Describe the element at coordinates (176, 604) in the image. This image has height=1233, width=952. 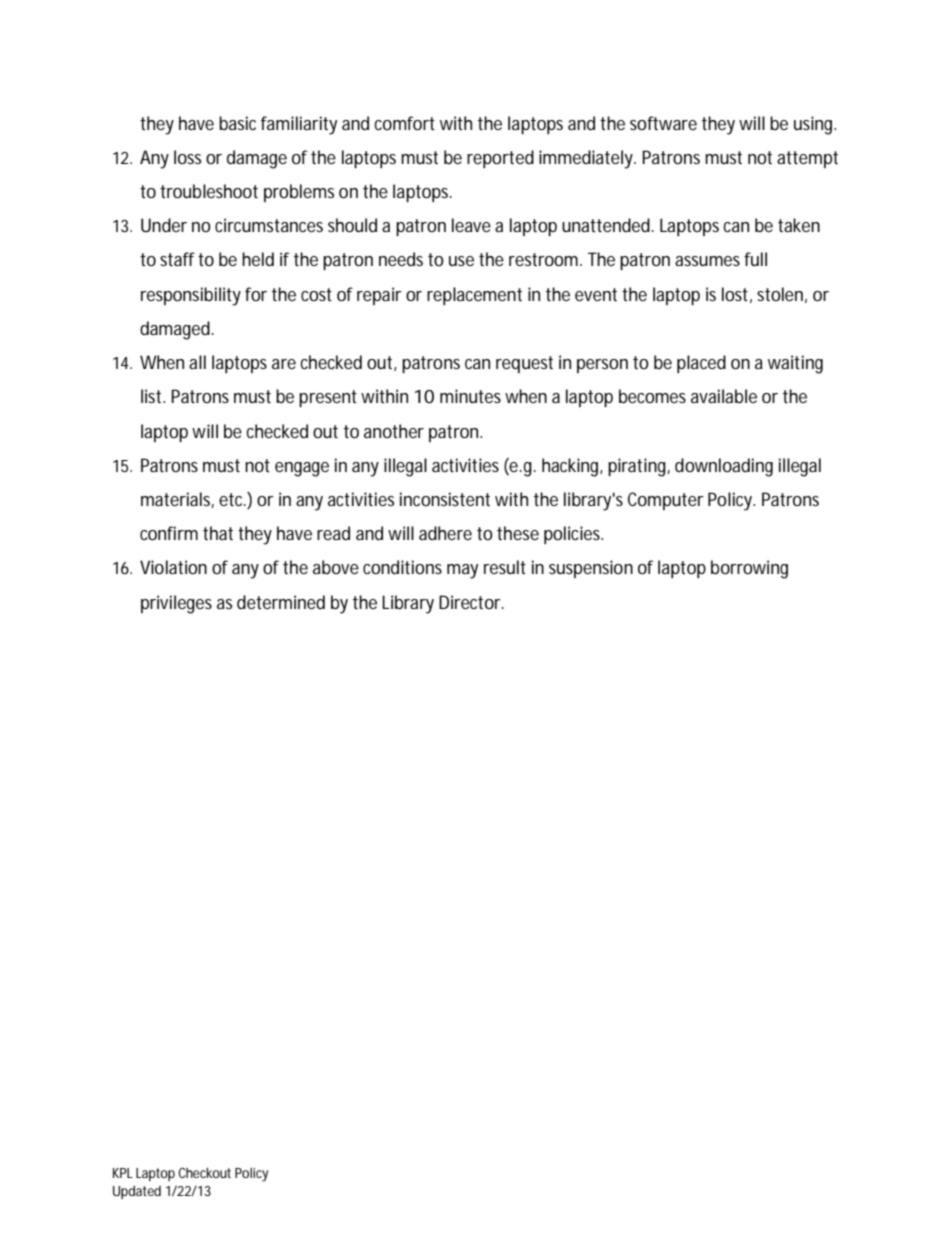
I see `privileges` at that location.
